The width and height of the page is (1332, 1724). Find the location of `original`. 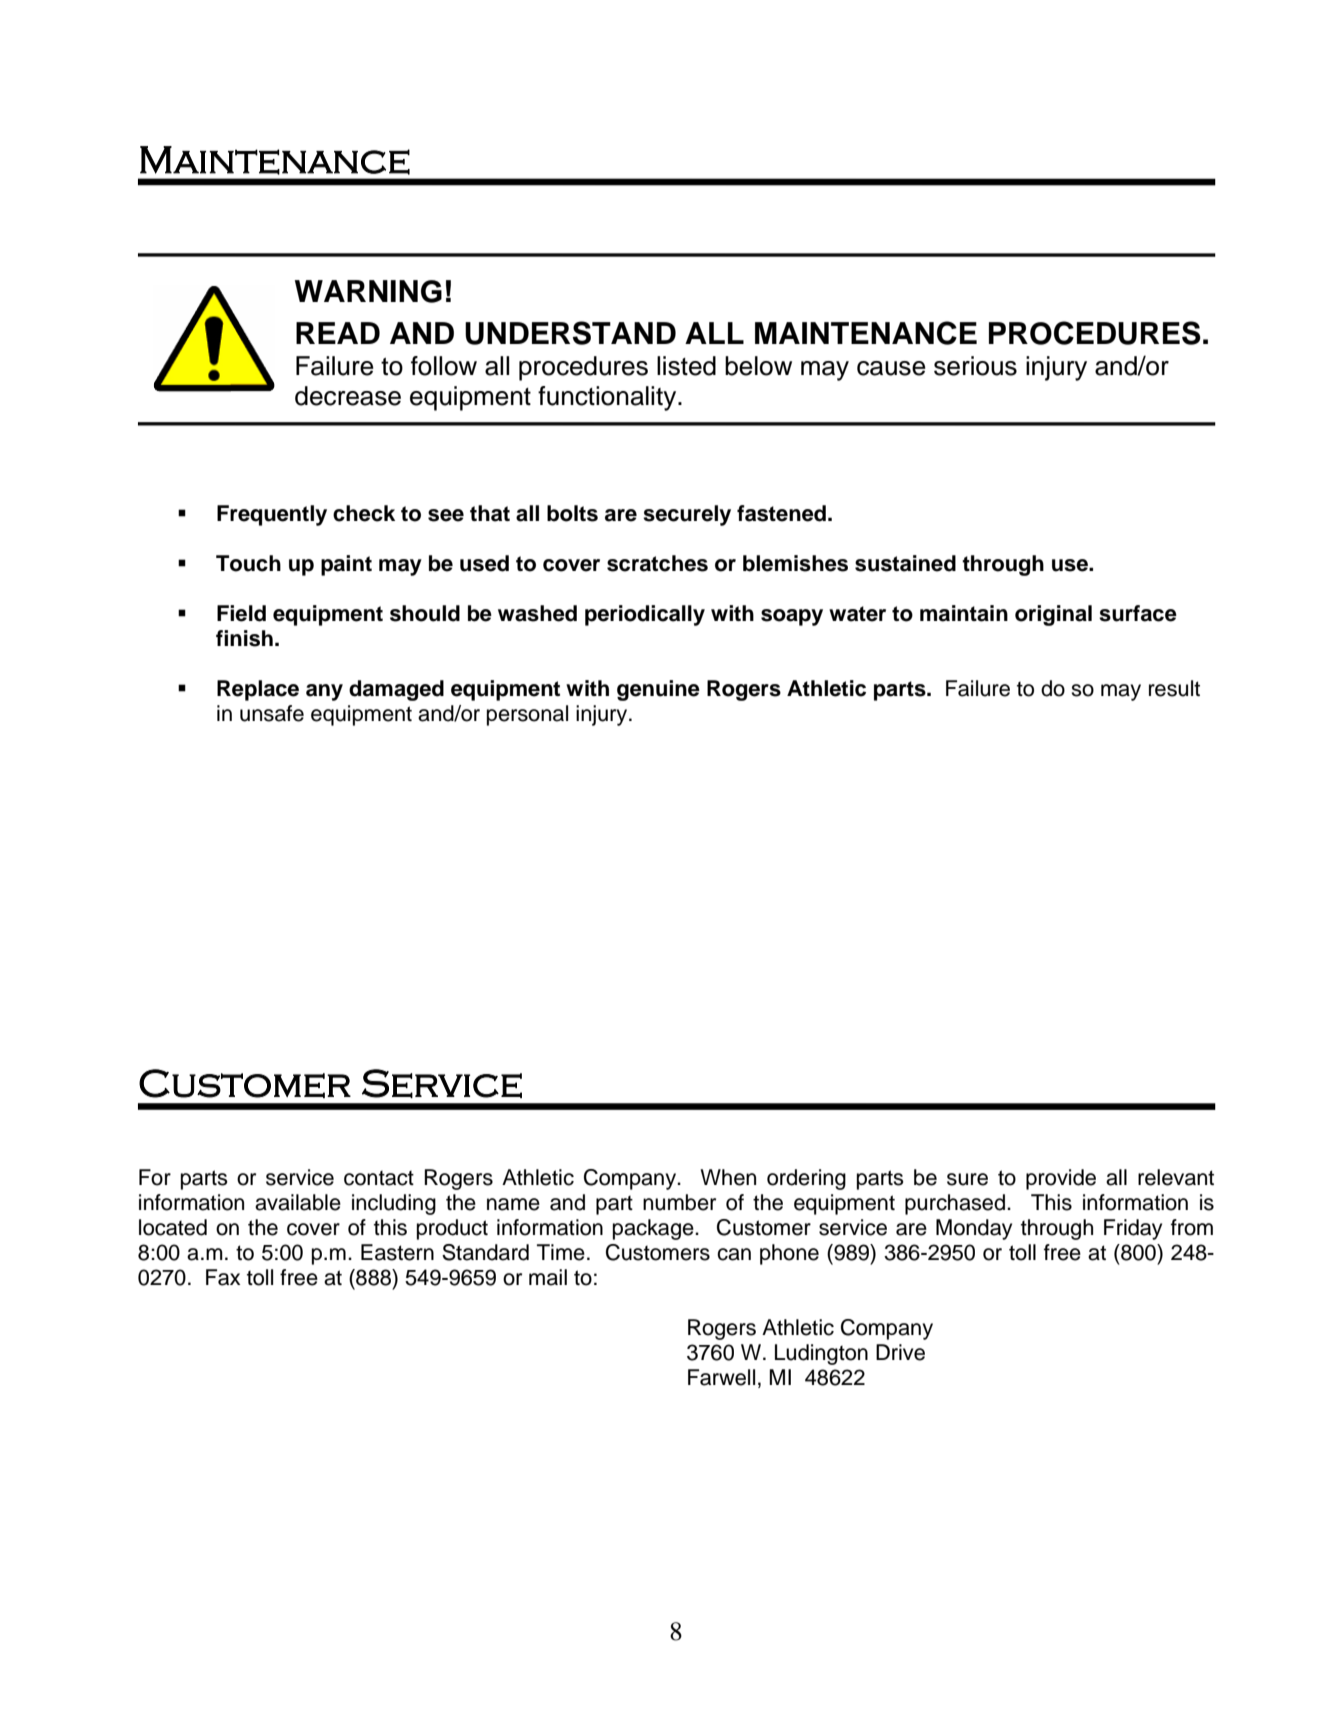

original is located at coordinates (1053, 615).
